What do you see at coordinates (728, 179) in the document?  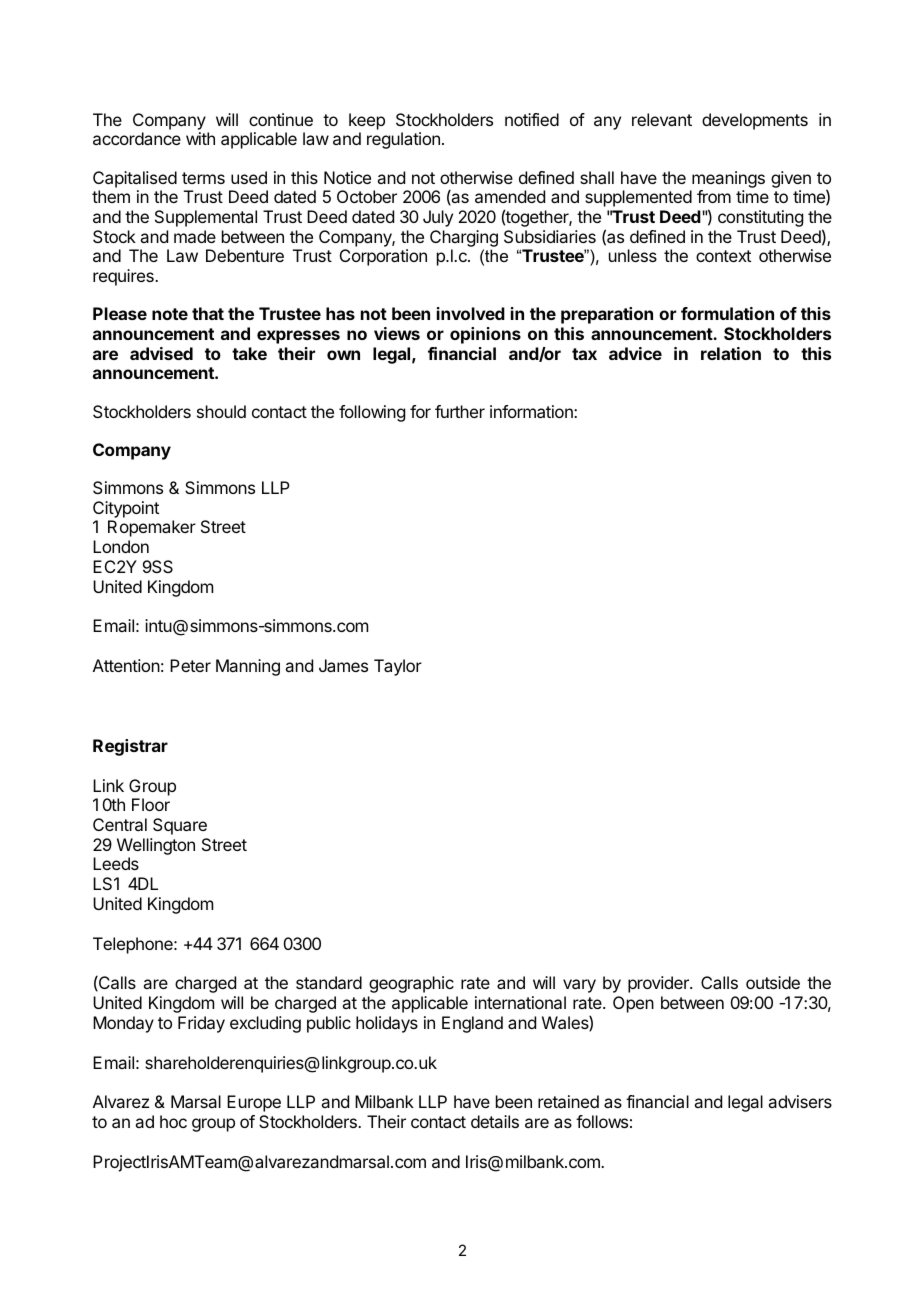 I see `meanings` at bounding box center [728, 179].
